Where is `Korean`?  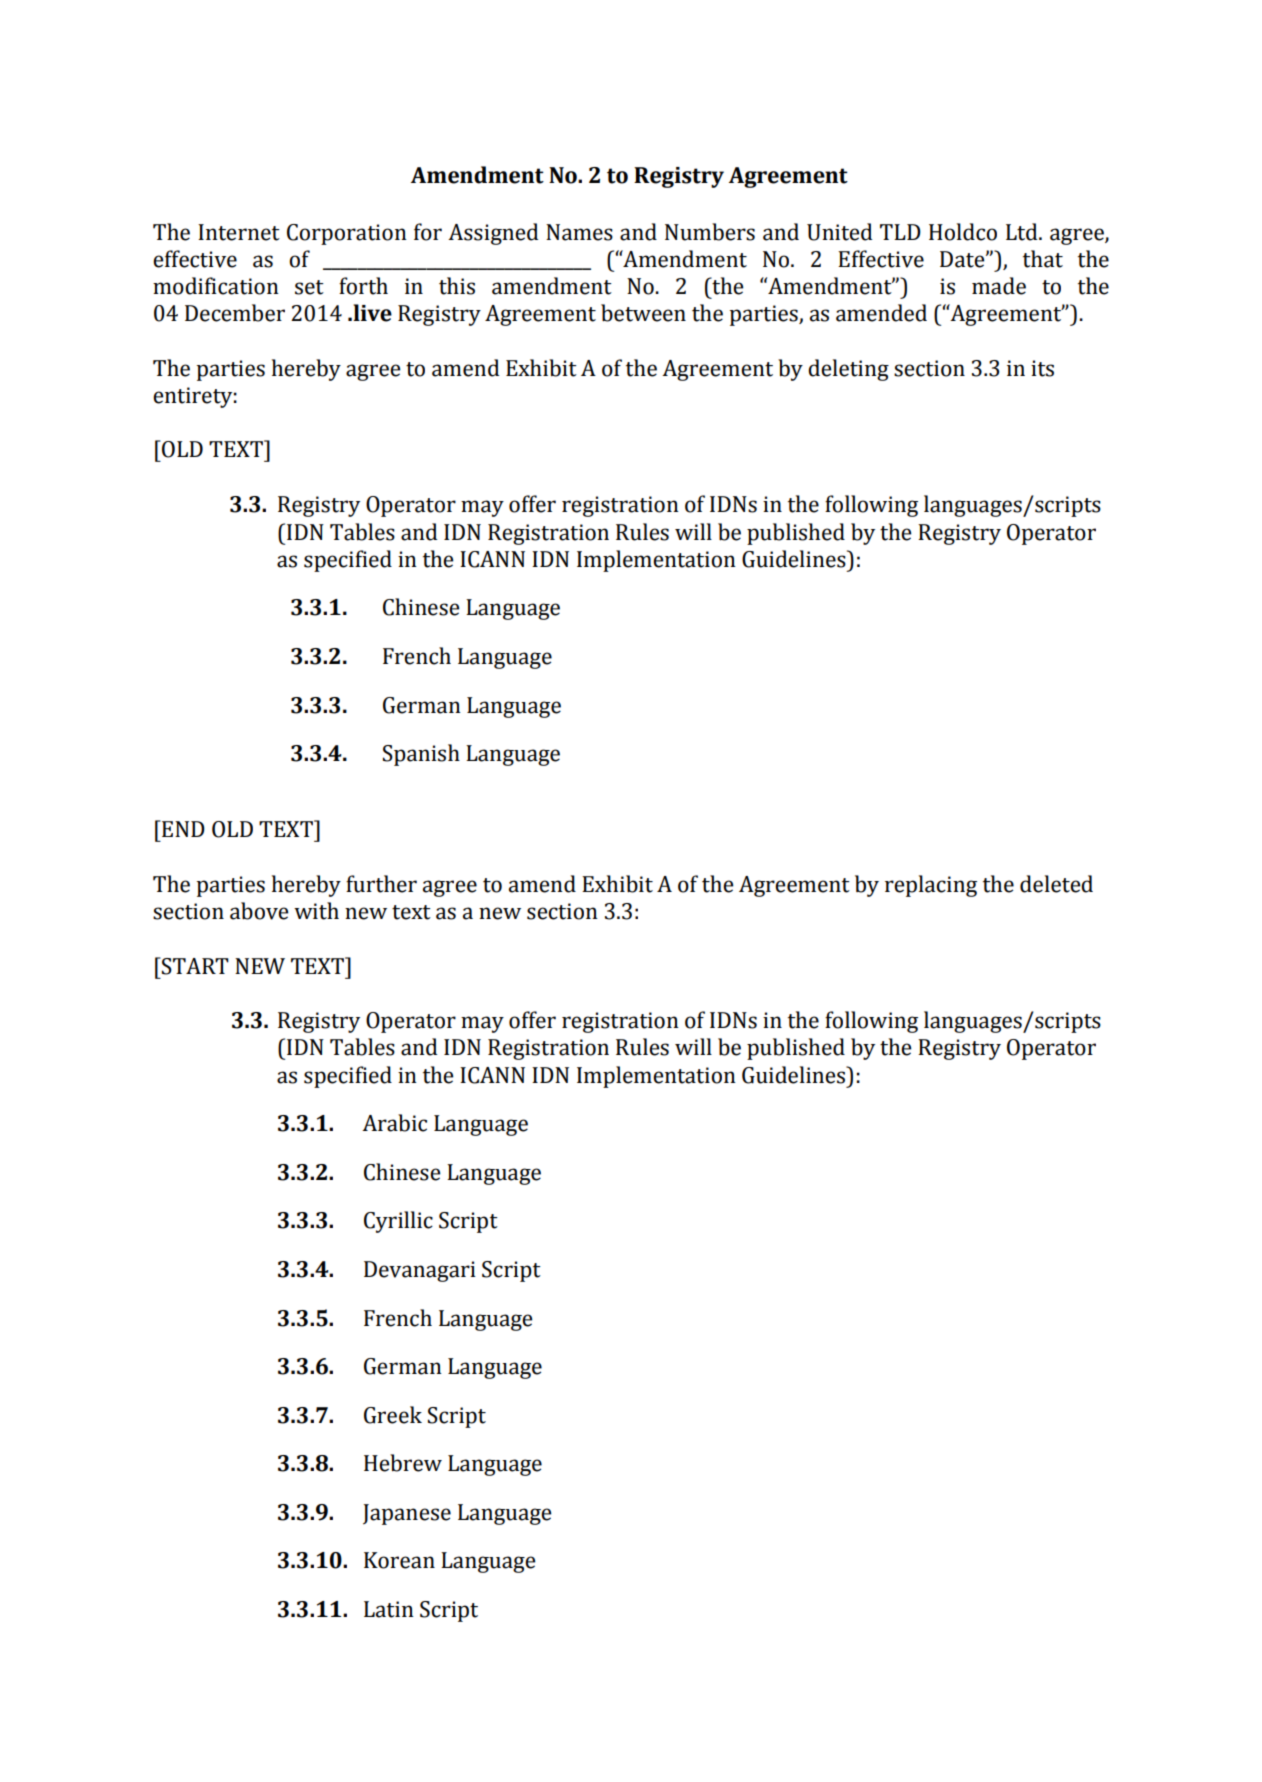
Korean is located at coordinates (399, 1560).
